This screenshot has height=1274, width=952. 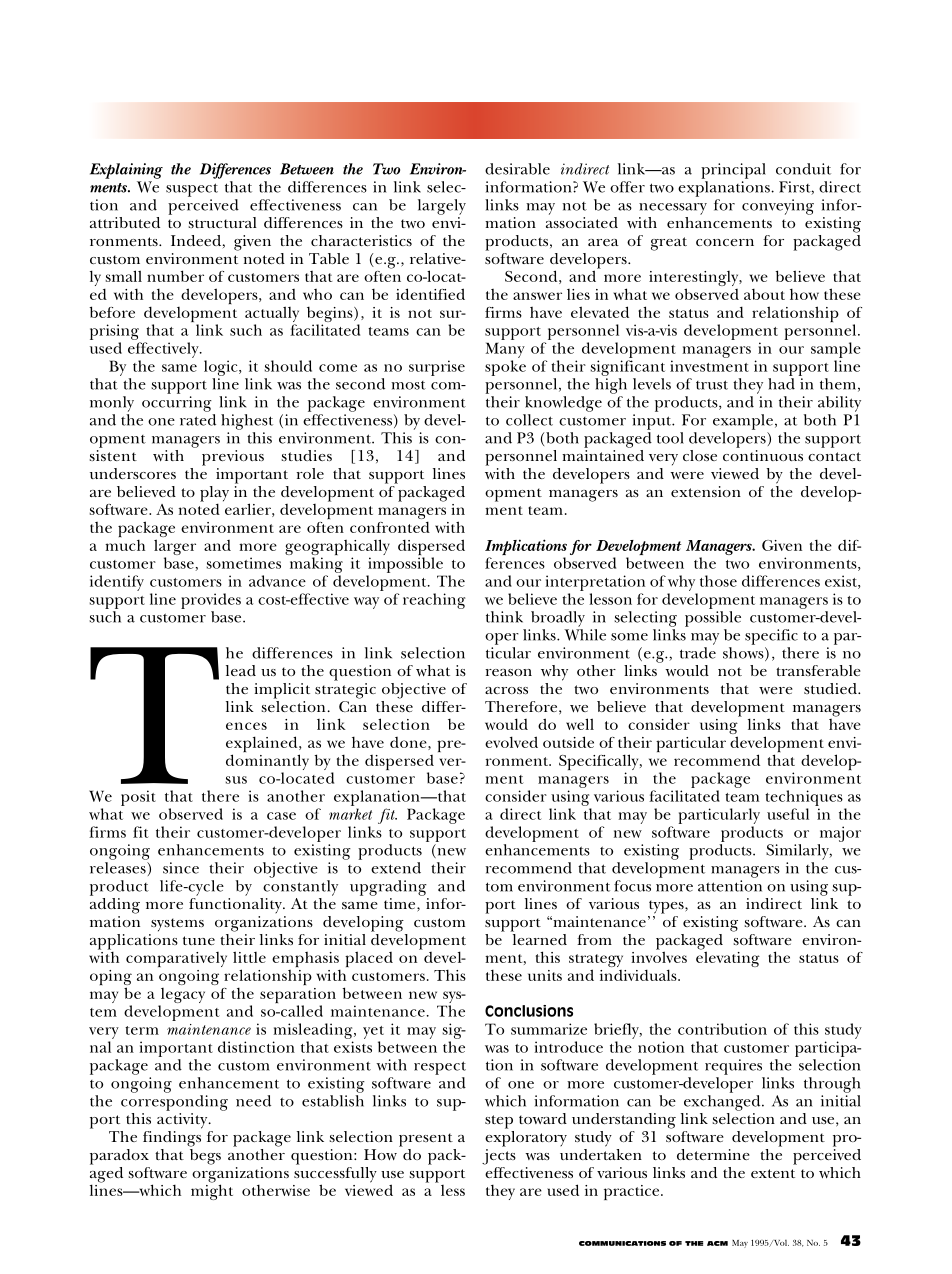 What do you see at coordinates (442, 207) in the screenshot?
I see `largely` at bounding box center [442, 207].
